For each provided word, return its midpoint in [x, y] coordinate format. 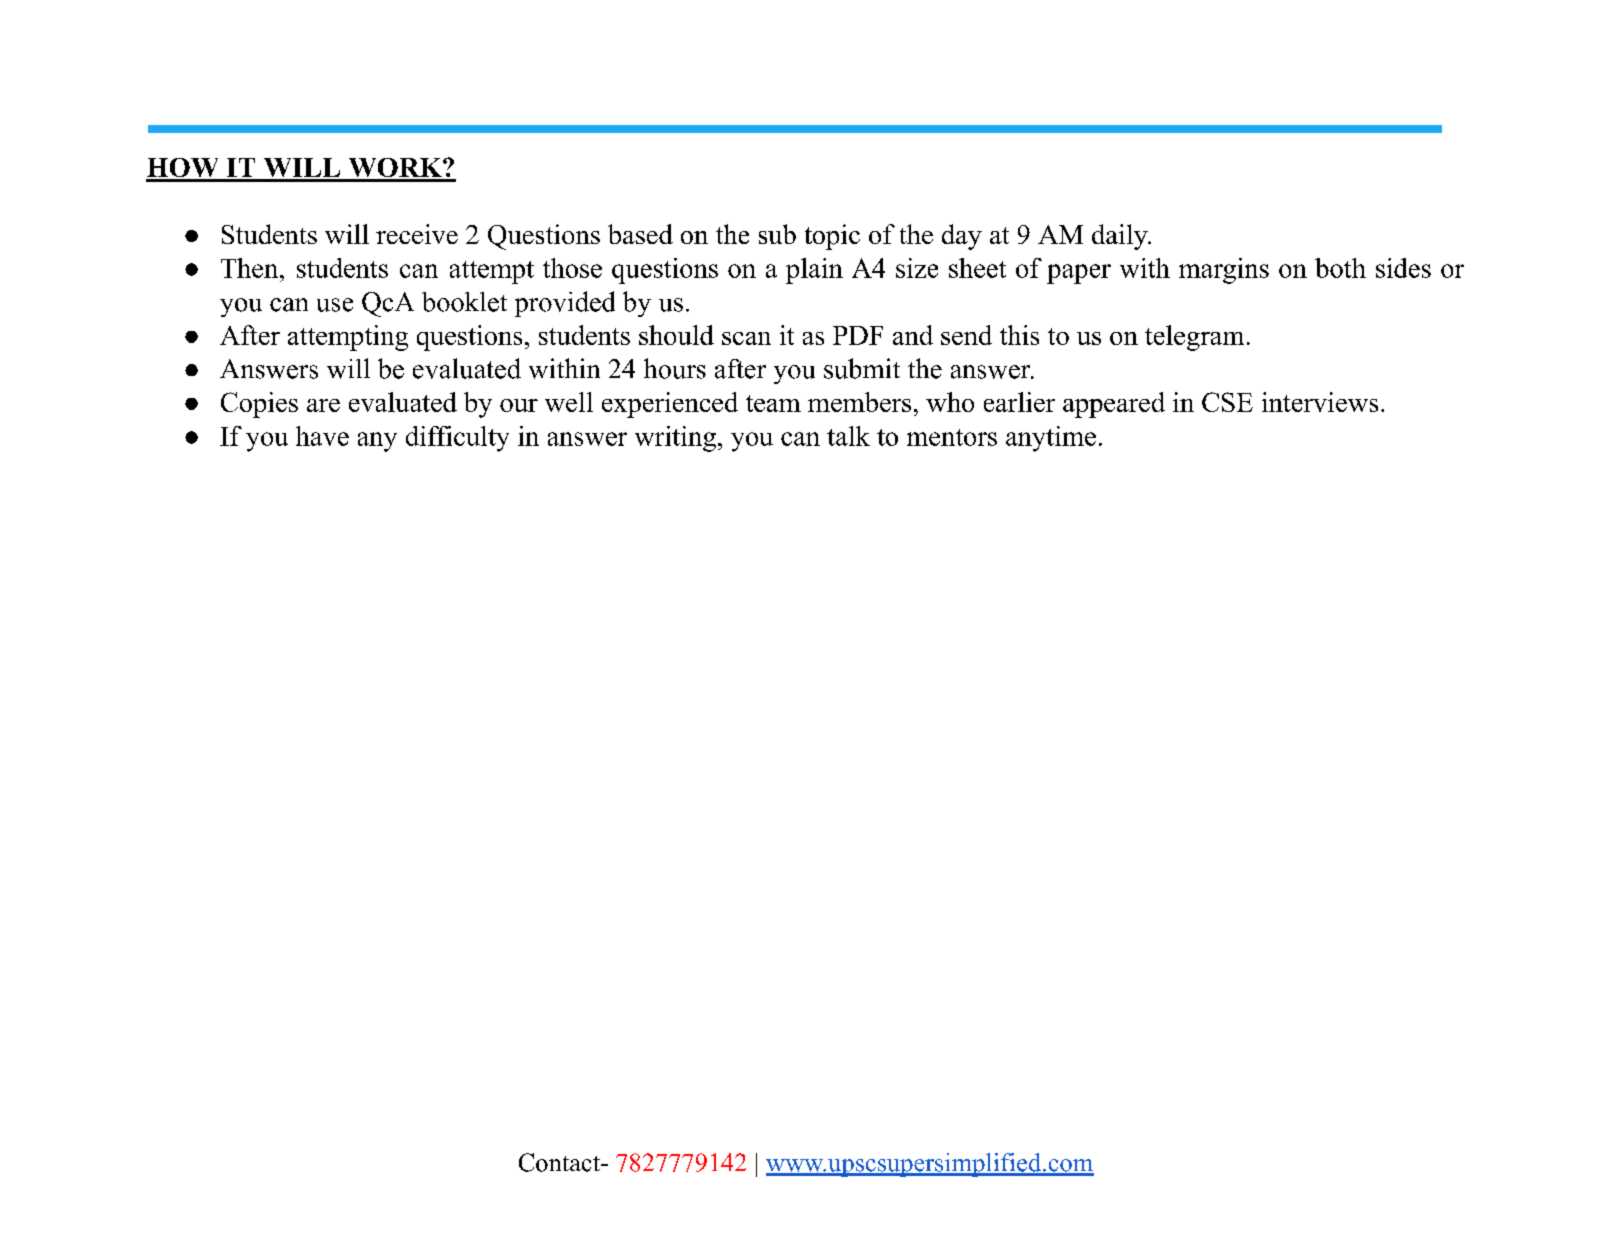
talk [848, 436]
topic [832, 237]
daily [1121, 237]
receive [417, 234]
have [322, 436]
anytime [1051, 439]
